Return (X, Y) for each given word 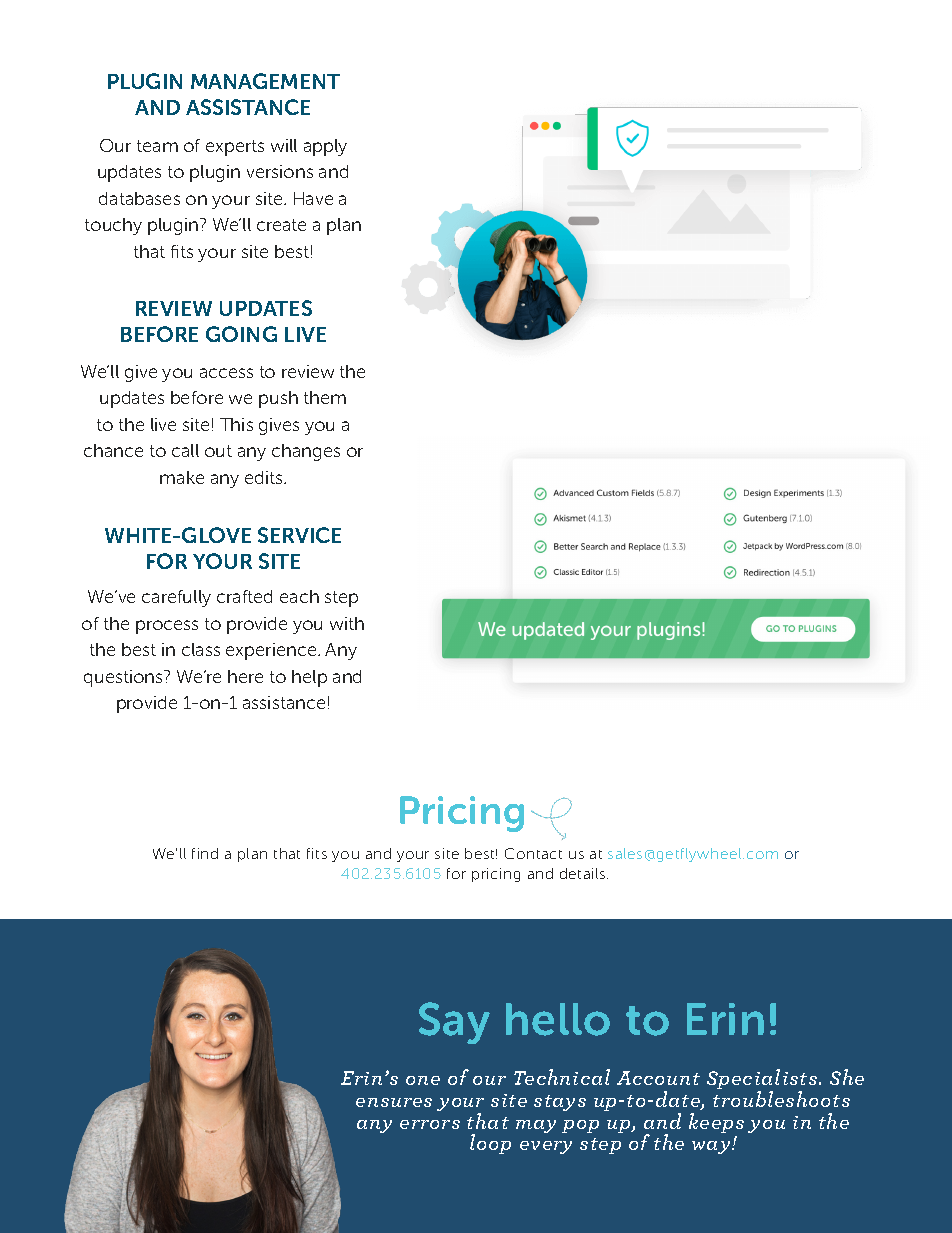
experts (235, 148)
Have (313, 198)
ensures (394, 1102)
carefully (176, 598)
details (584, 873)
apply (325, 147)
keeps (716, 1123)
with (347, 623)
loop (490, 1144)
